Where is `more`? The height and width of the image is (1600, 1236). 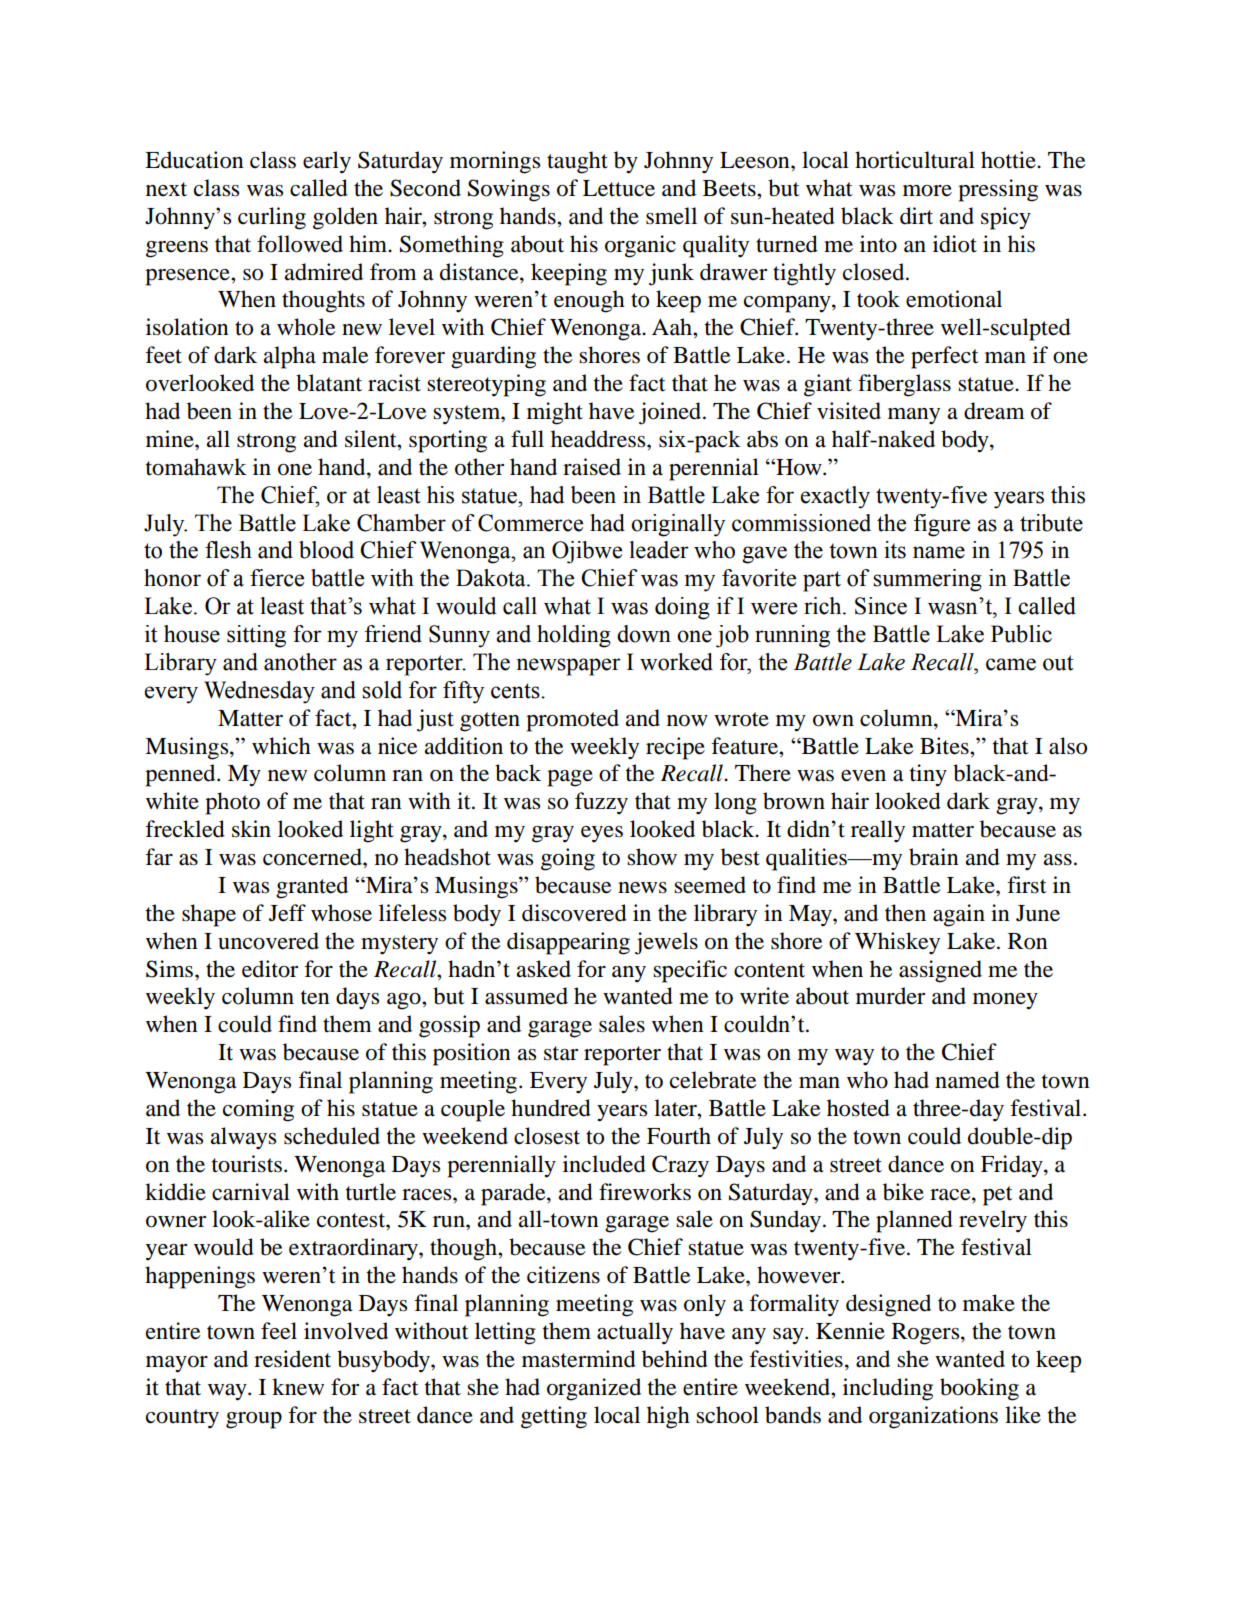 more is located at coordinates (927, 191).
